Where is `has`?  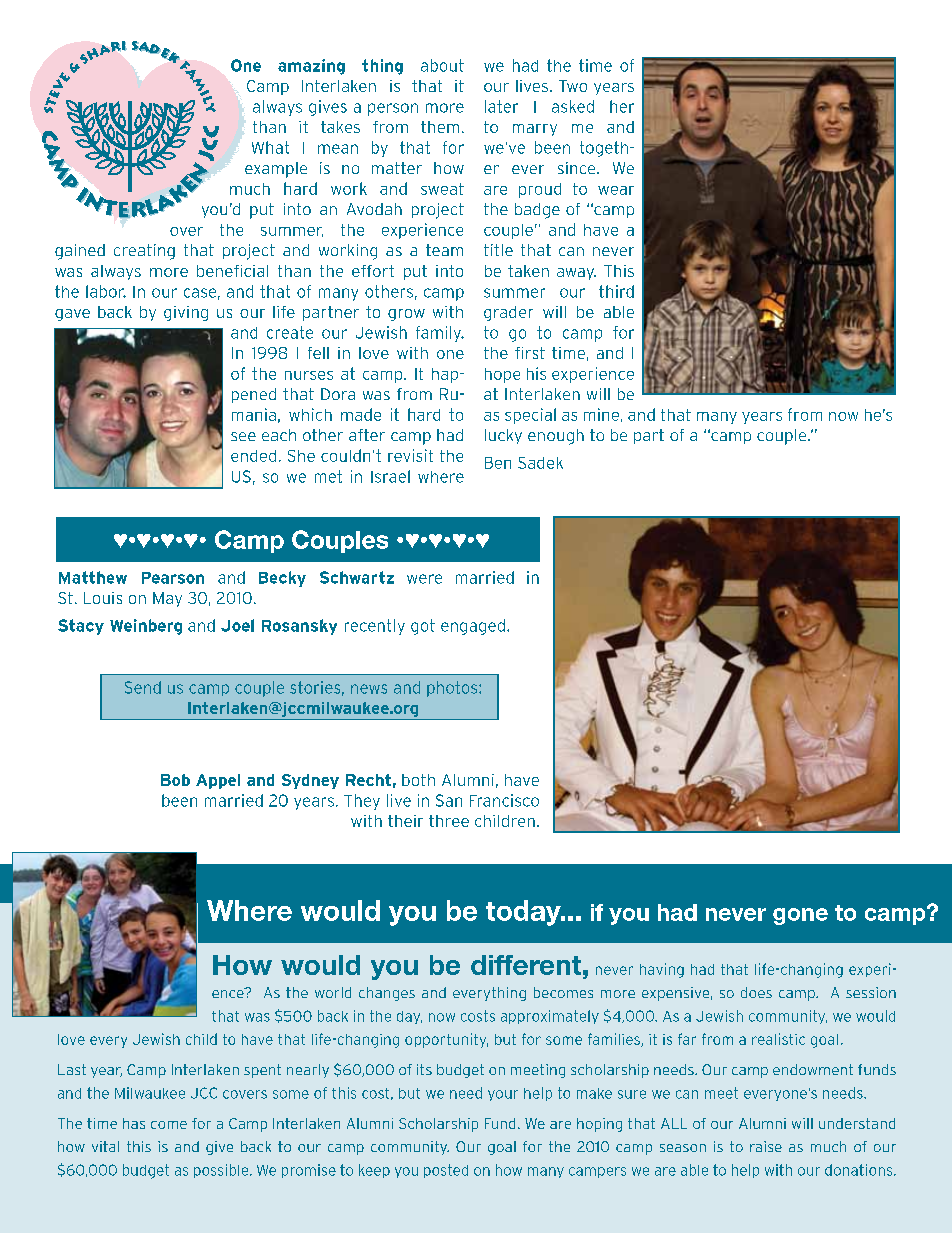
has is located at coordinates (134, 1123).
